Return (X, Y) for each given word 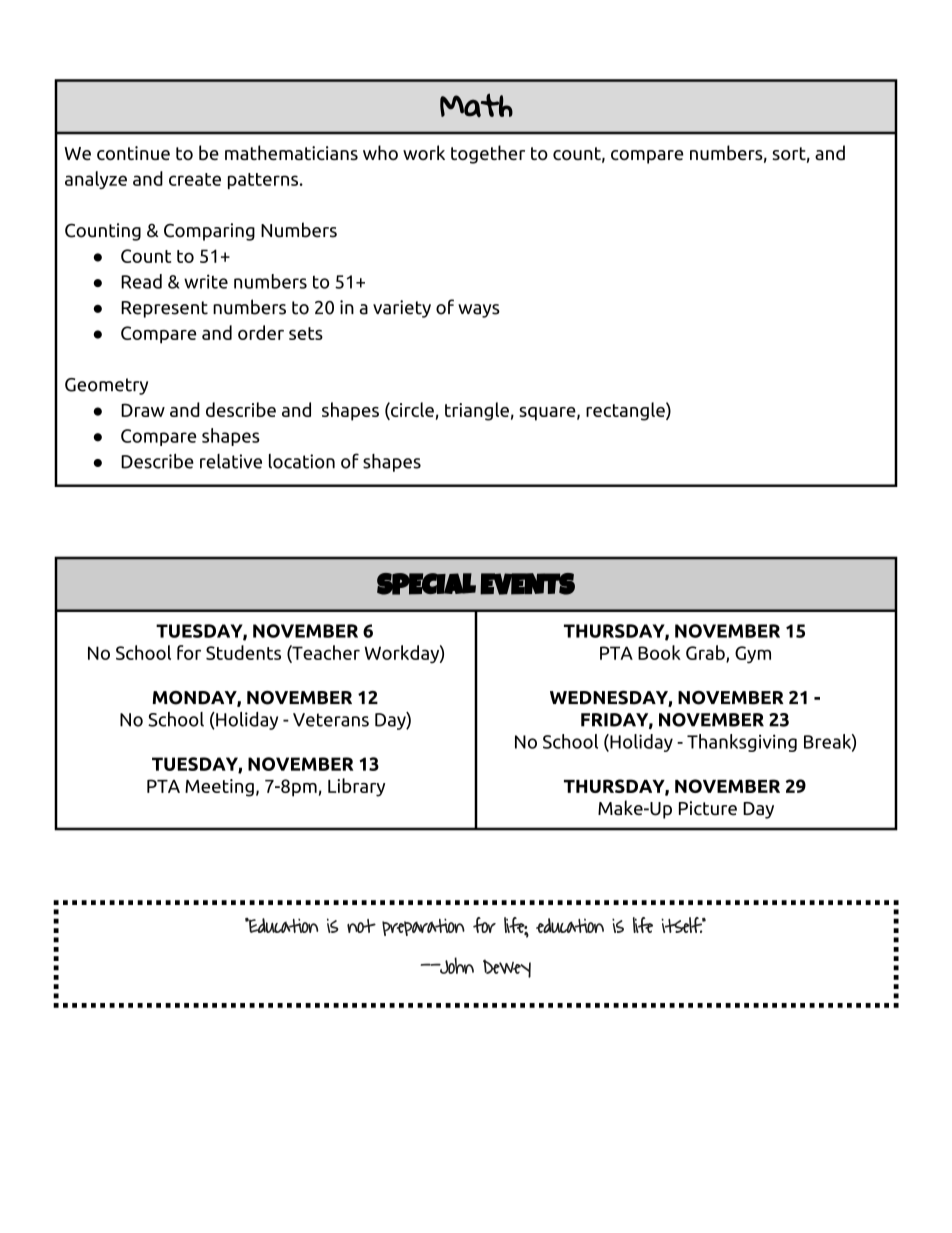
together (488, 154)
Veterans (331, 720)
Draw (143, 410)
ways (479, 311)
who (380, 153)
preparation (423, 927)
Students (243, 652)
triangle (477, 411)
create (195, 179)
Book (659, 652)
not (361, 926)
